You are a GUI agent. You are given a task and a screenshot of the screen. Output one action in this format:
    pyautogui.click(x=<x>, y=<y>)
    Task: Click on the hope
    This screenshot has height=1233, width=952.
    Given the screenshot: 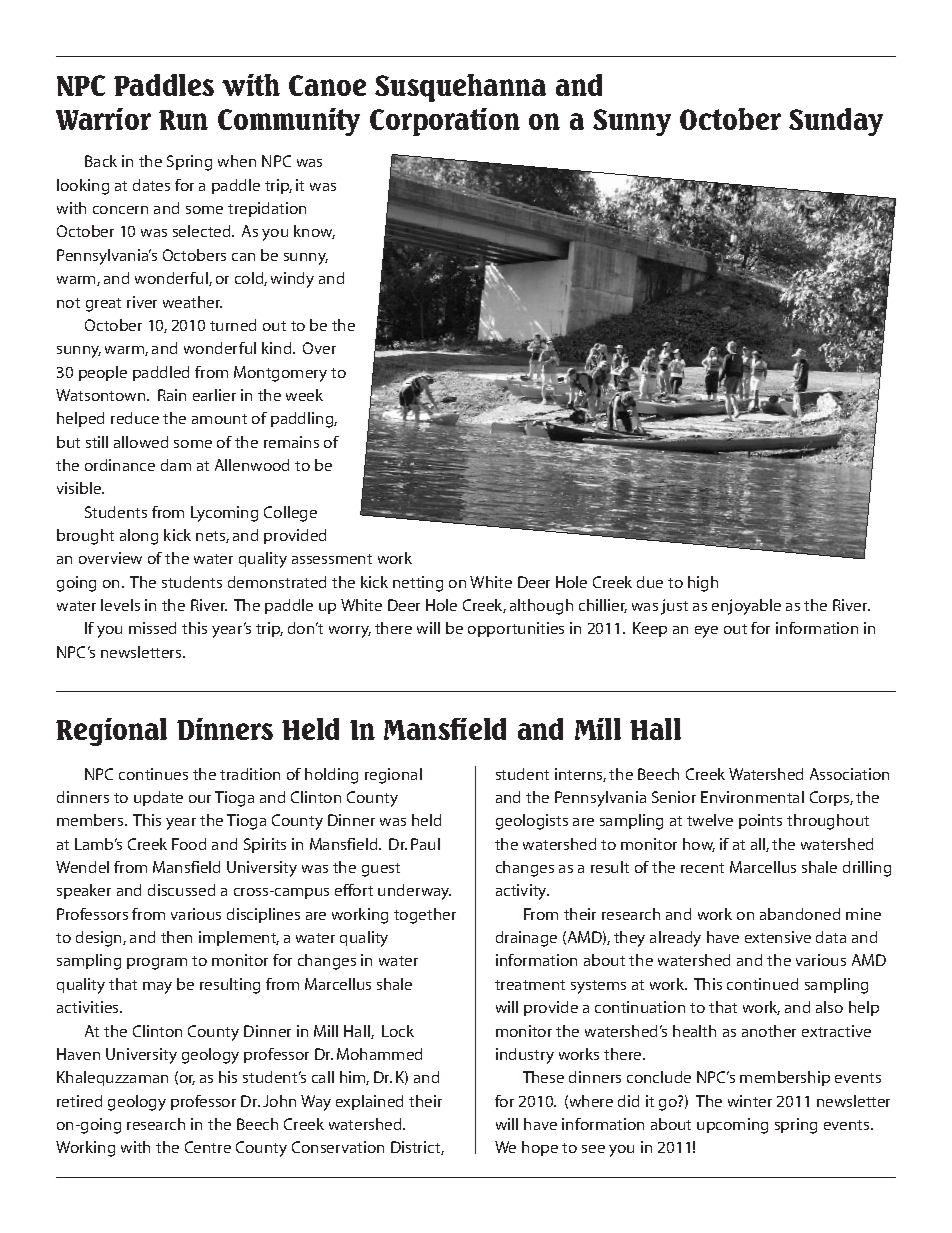 What is the action you would take?
    pyautogui.click(x=540, y=1148)
